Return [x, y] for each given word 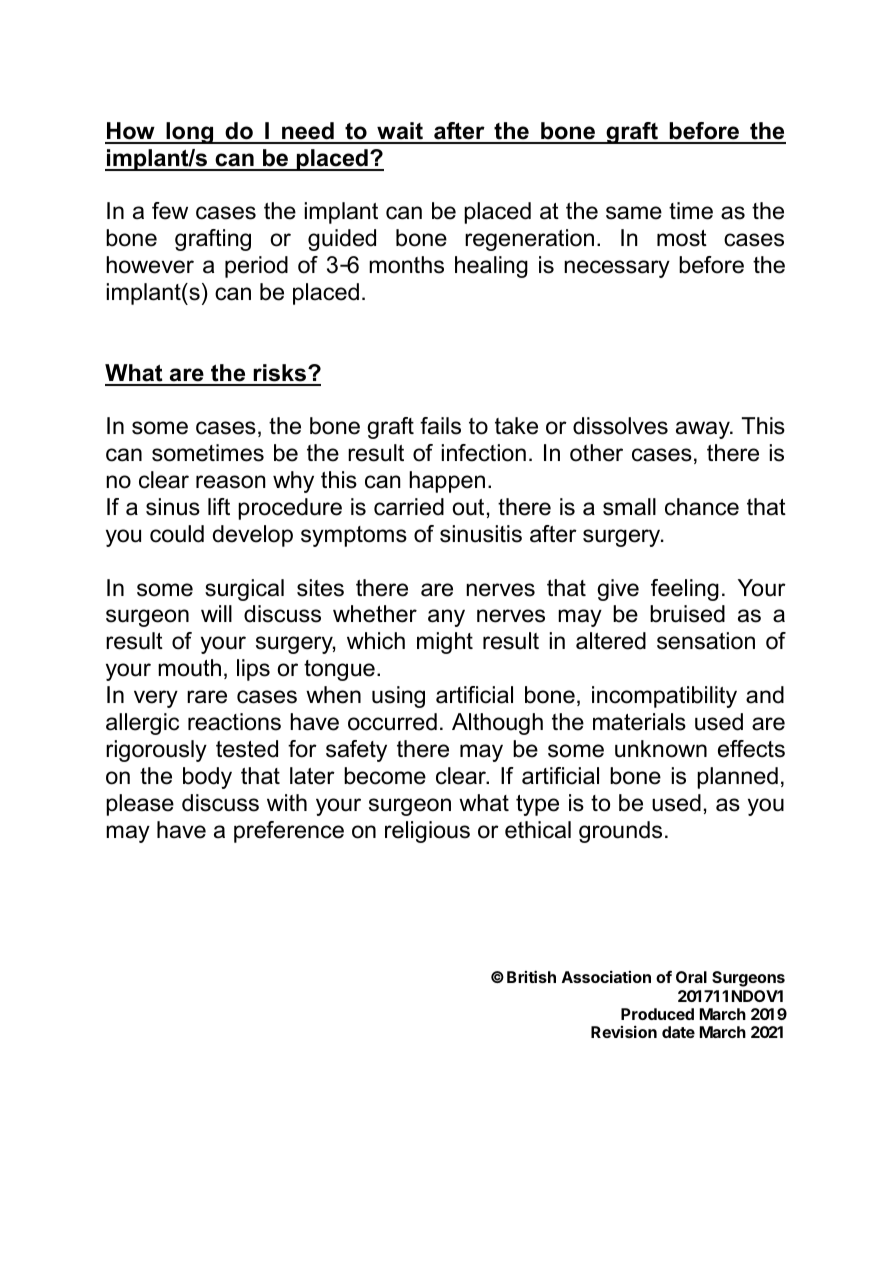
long [190, 133]
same [634, 213]
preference [289, 832]
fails [440, 426]
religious [427, 832]
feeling [685, 590]
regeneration [529, 240]
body [207, 778]
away [704, 430]
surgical [244, 590]
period [256, 267]
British [531, 976]
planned [737, 778]
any [446, 618]
